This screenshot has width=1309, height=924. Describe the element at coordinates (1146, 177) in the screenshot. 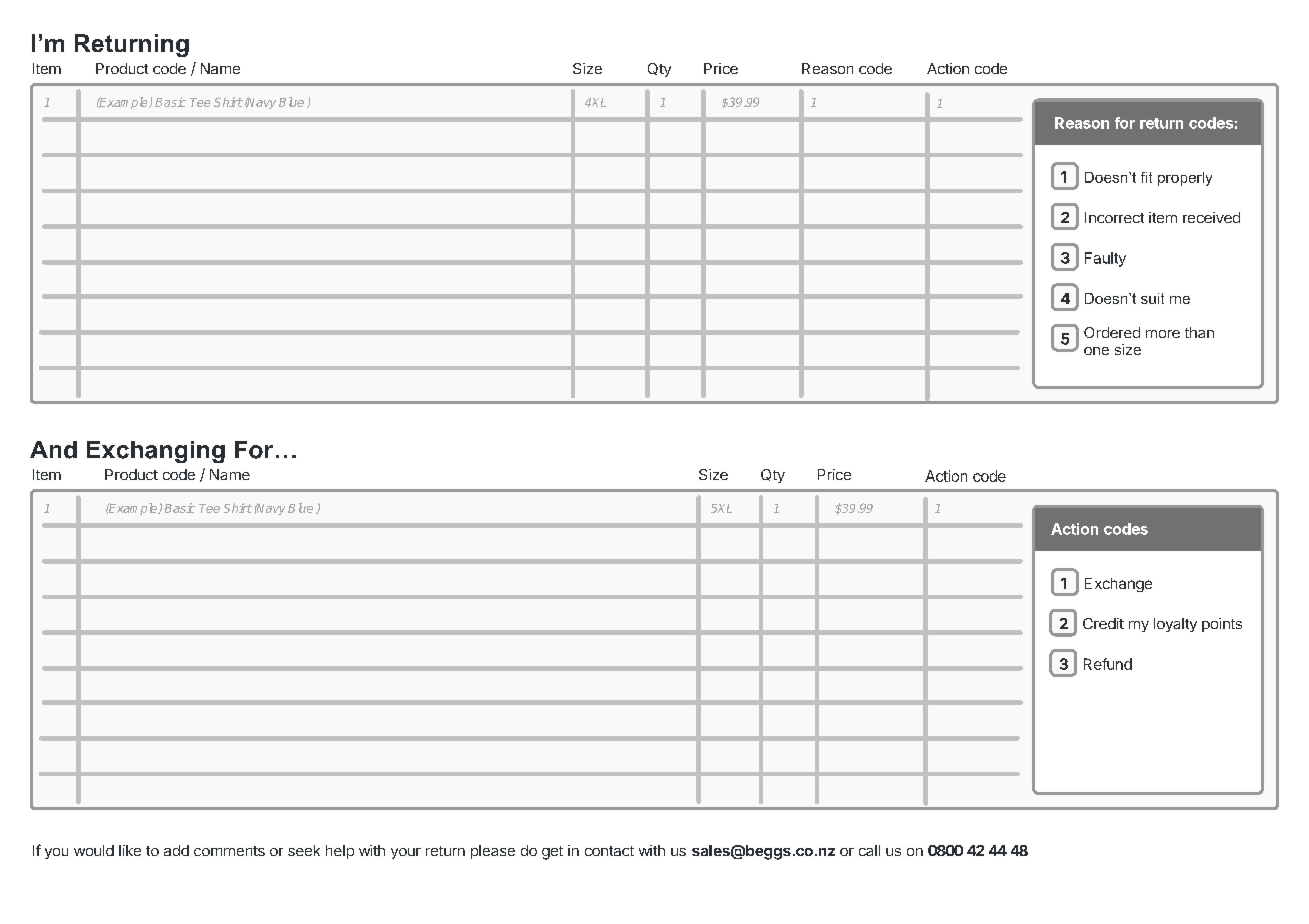

I see `fit` at that location.
